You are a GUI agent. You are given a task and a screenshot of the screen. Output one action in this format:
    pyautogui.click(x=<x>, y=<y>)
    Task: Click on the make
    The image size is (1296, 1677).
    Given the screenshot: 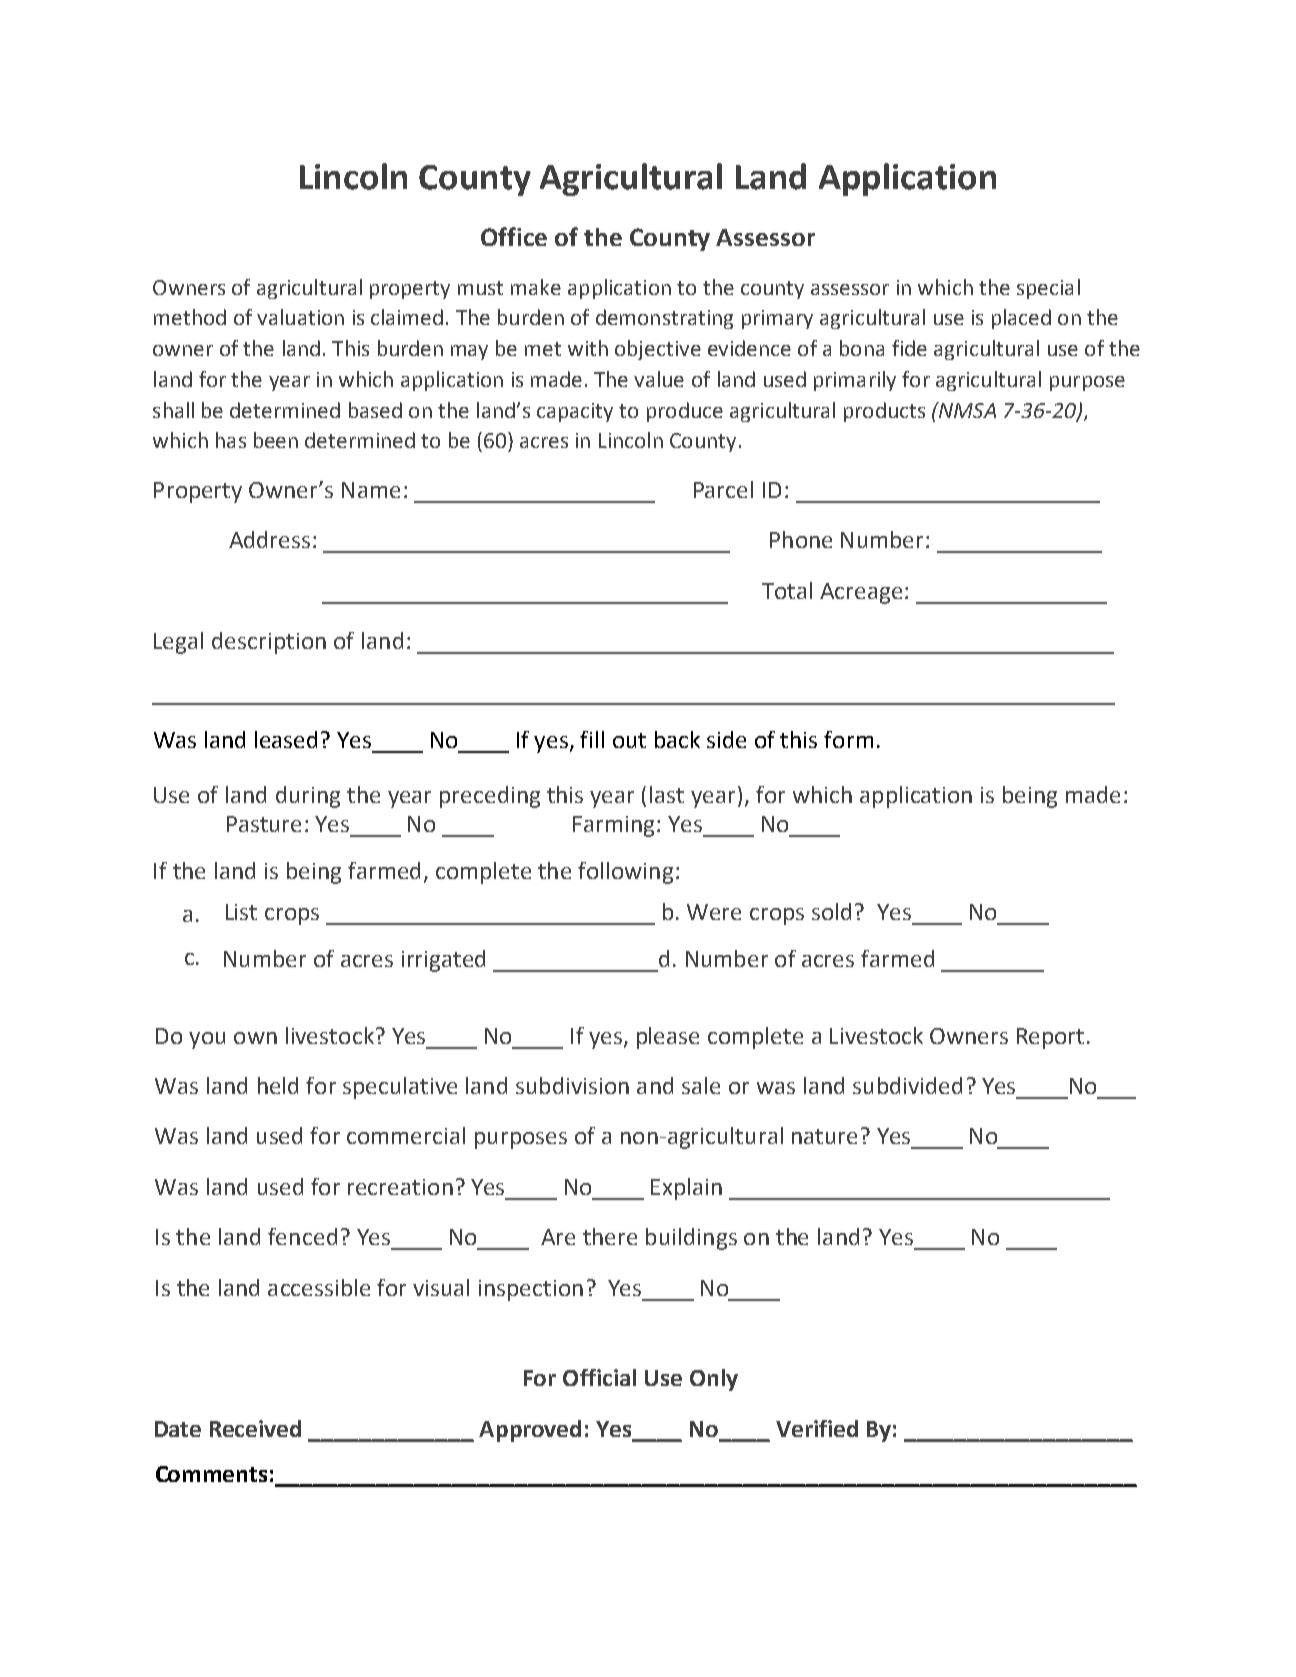 What is the action you would take?
    pyautogui.click(x=536, y=287)
